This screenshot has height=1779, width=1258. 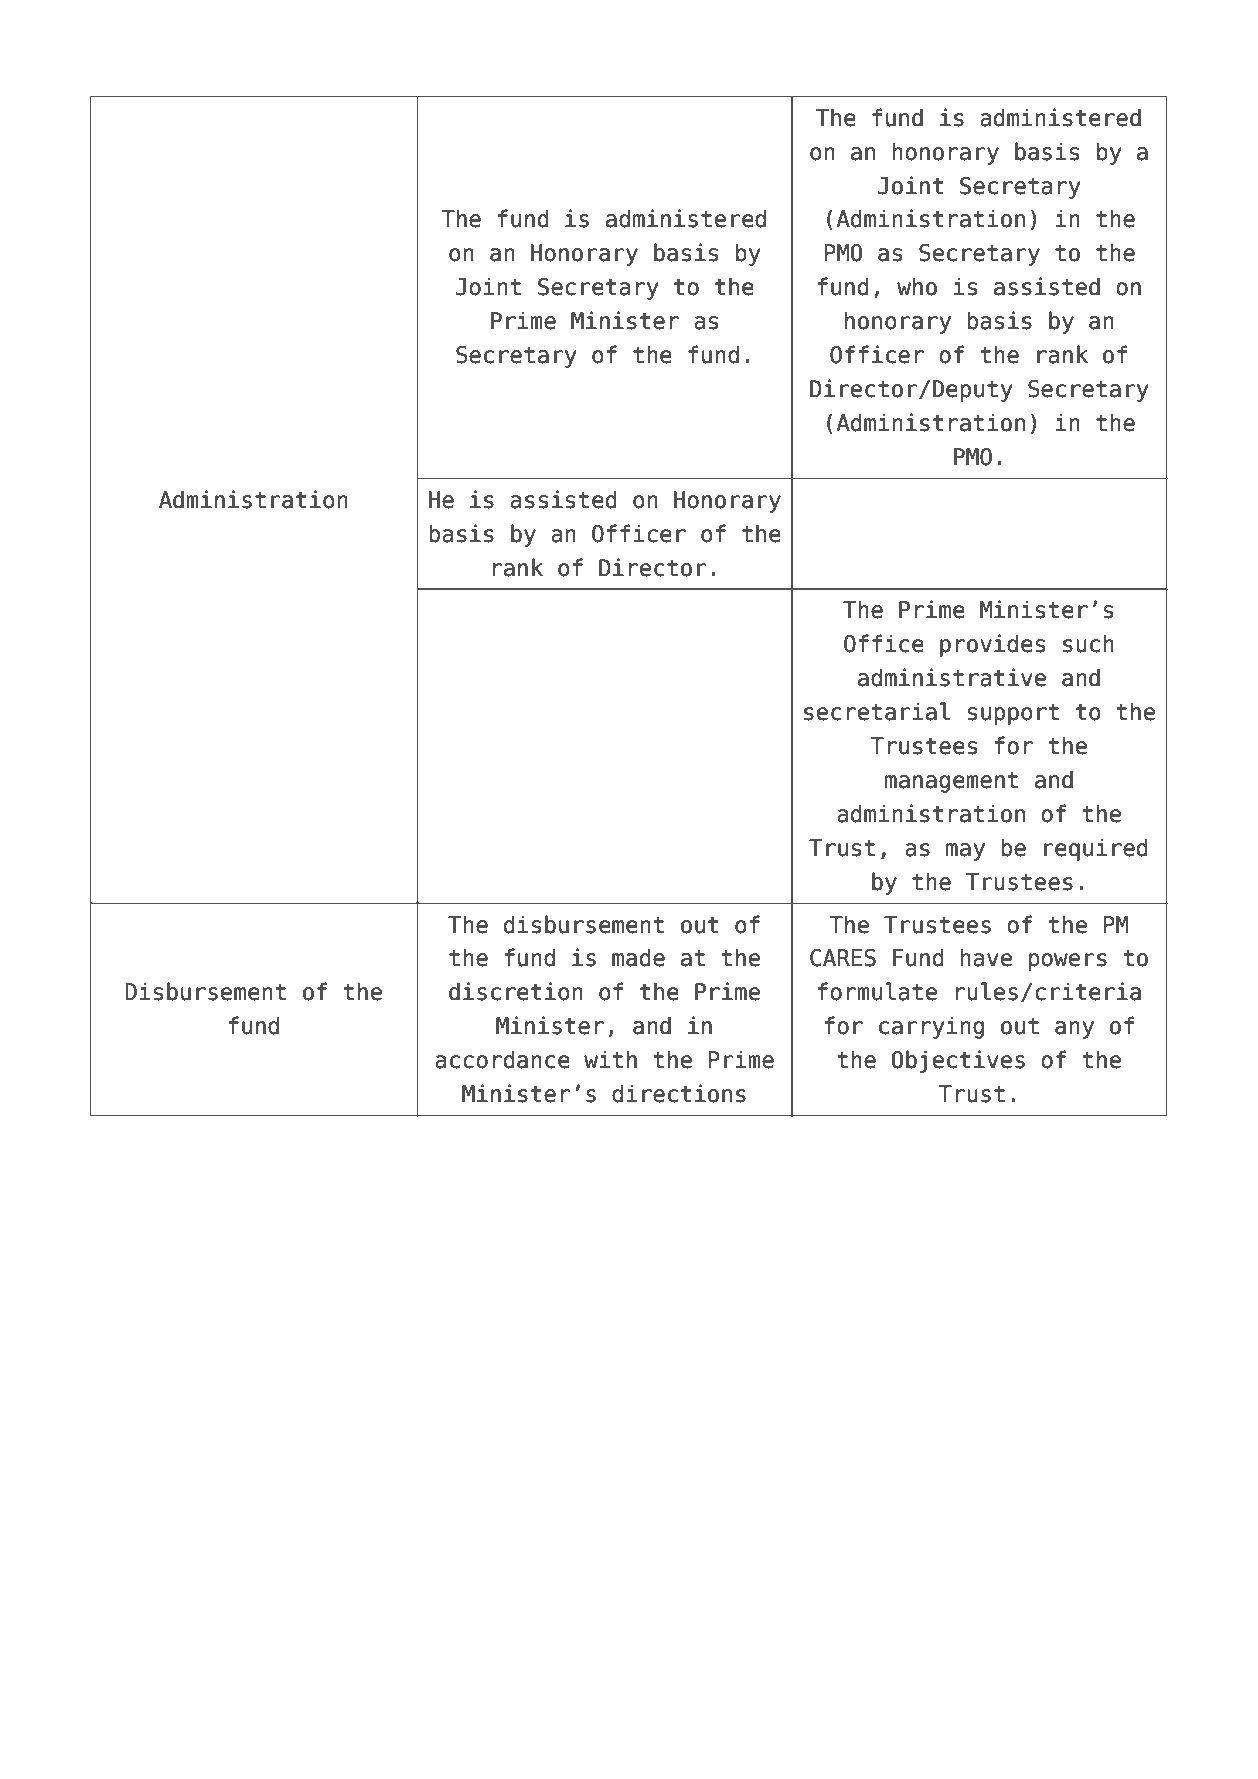 What do you see at coordinates (986, 957) in the screenshot?
I see `have` at bounding box center [986, 957].
